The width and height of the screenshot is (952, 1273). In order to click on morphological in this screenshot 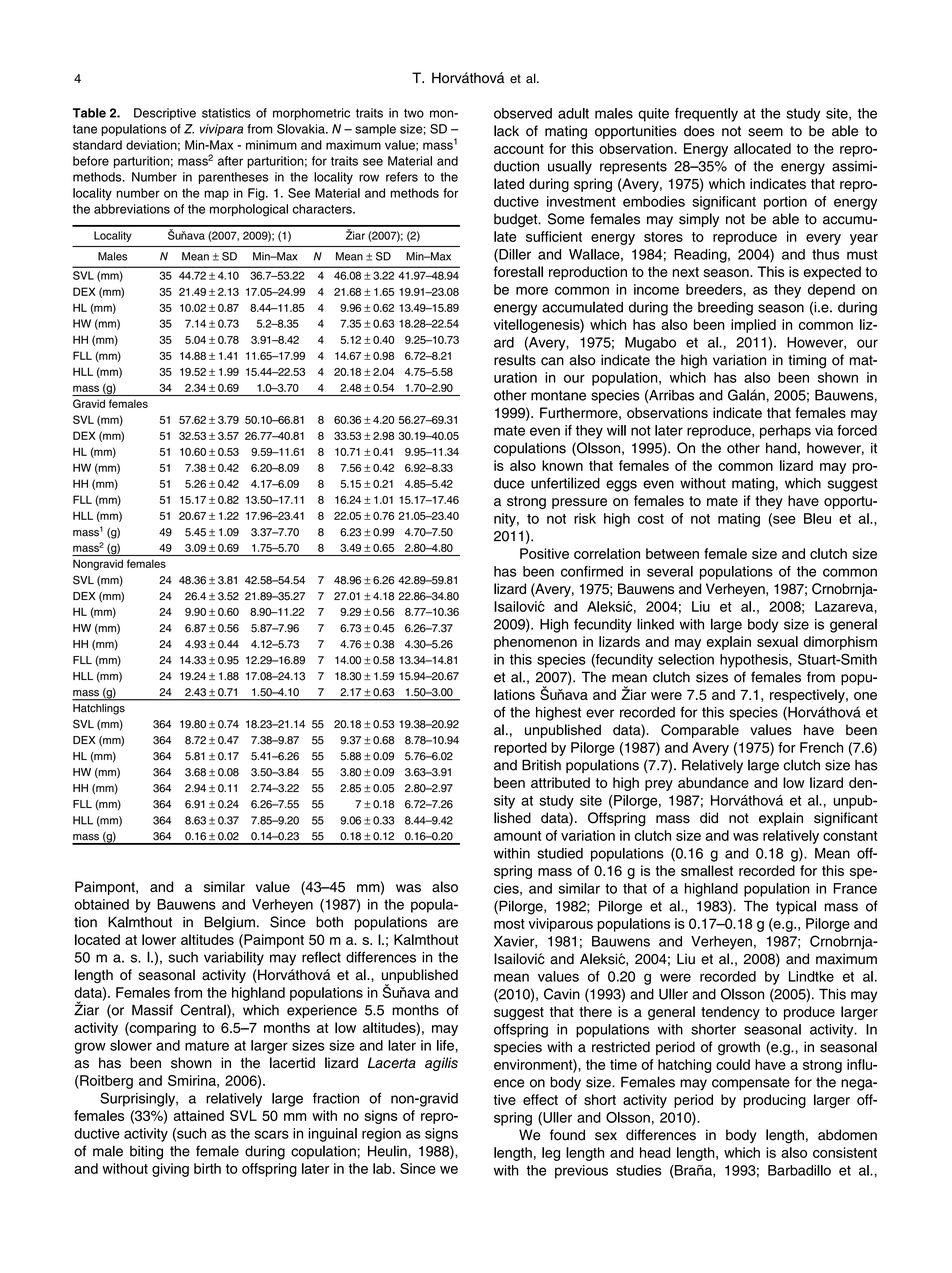, I will do `click(249, 210)`.
